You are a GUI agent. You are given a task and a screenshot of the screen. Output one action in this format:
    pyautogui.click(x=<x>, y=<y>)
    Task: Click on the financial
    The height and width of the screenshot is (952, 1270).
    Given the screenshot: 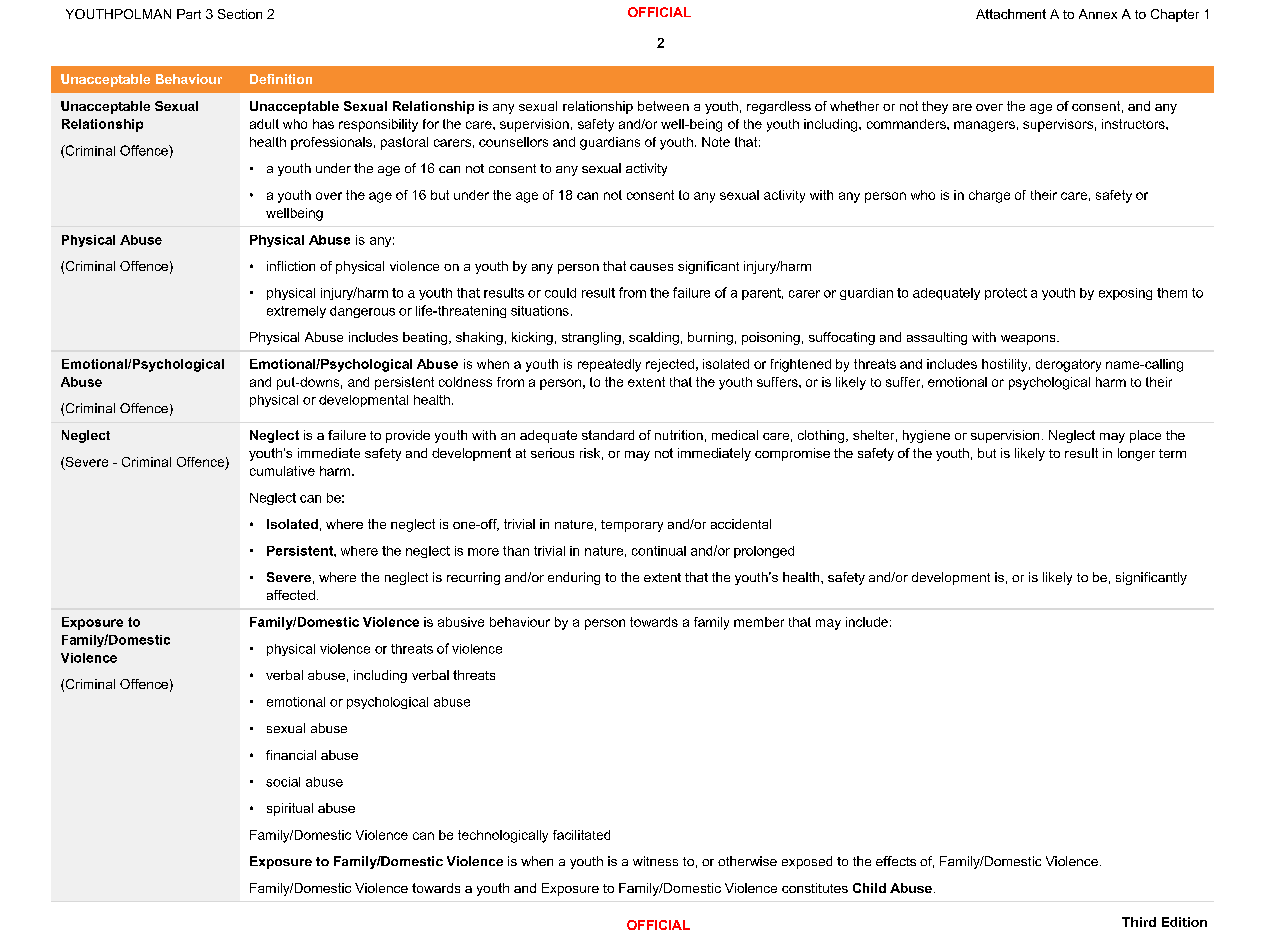 What is the action you would take?
    pyautogui.click(x=291, y=755)
